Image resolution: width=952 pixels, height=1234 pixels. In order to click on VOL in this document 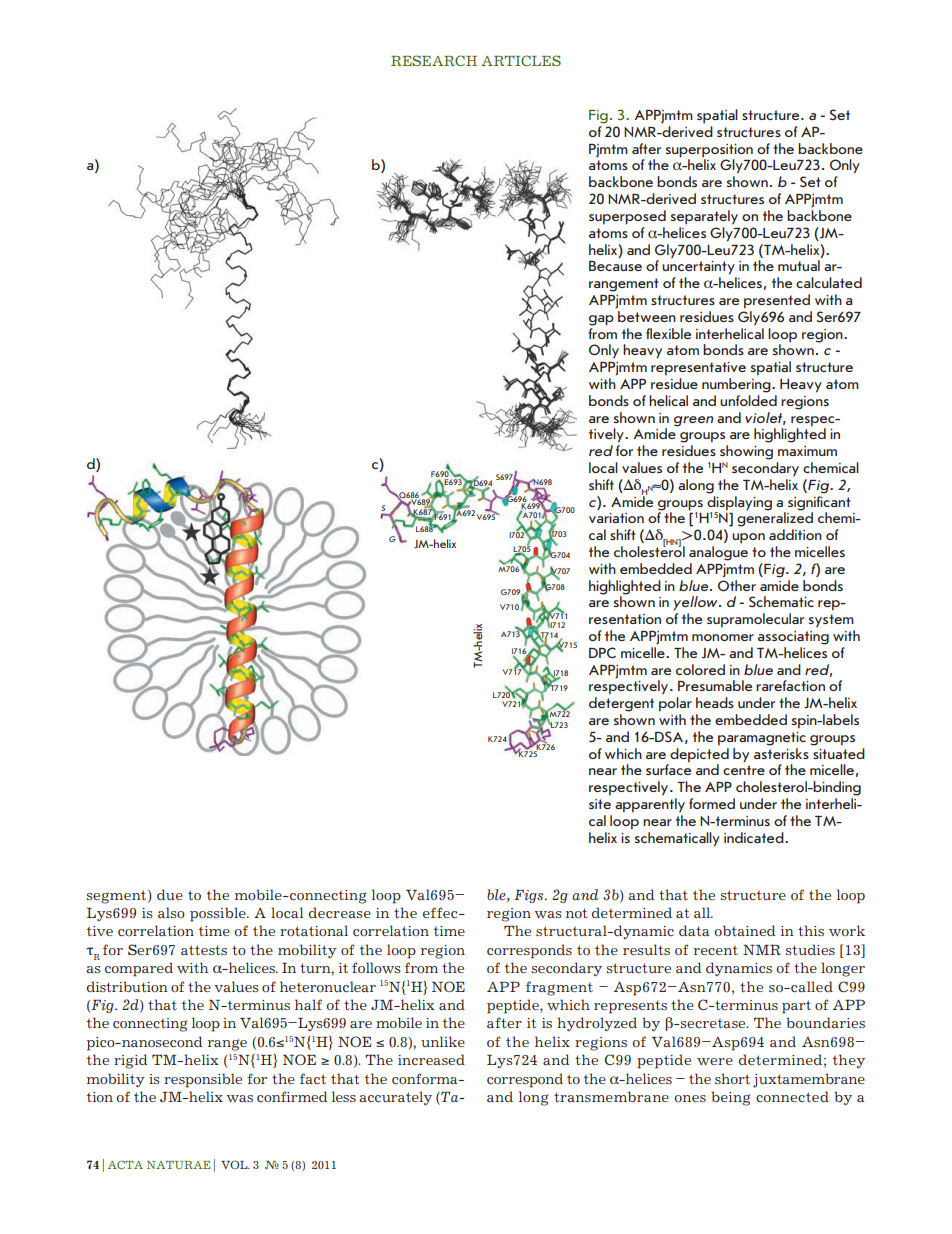, I will do `click(235, 1164)`.
